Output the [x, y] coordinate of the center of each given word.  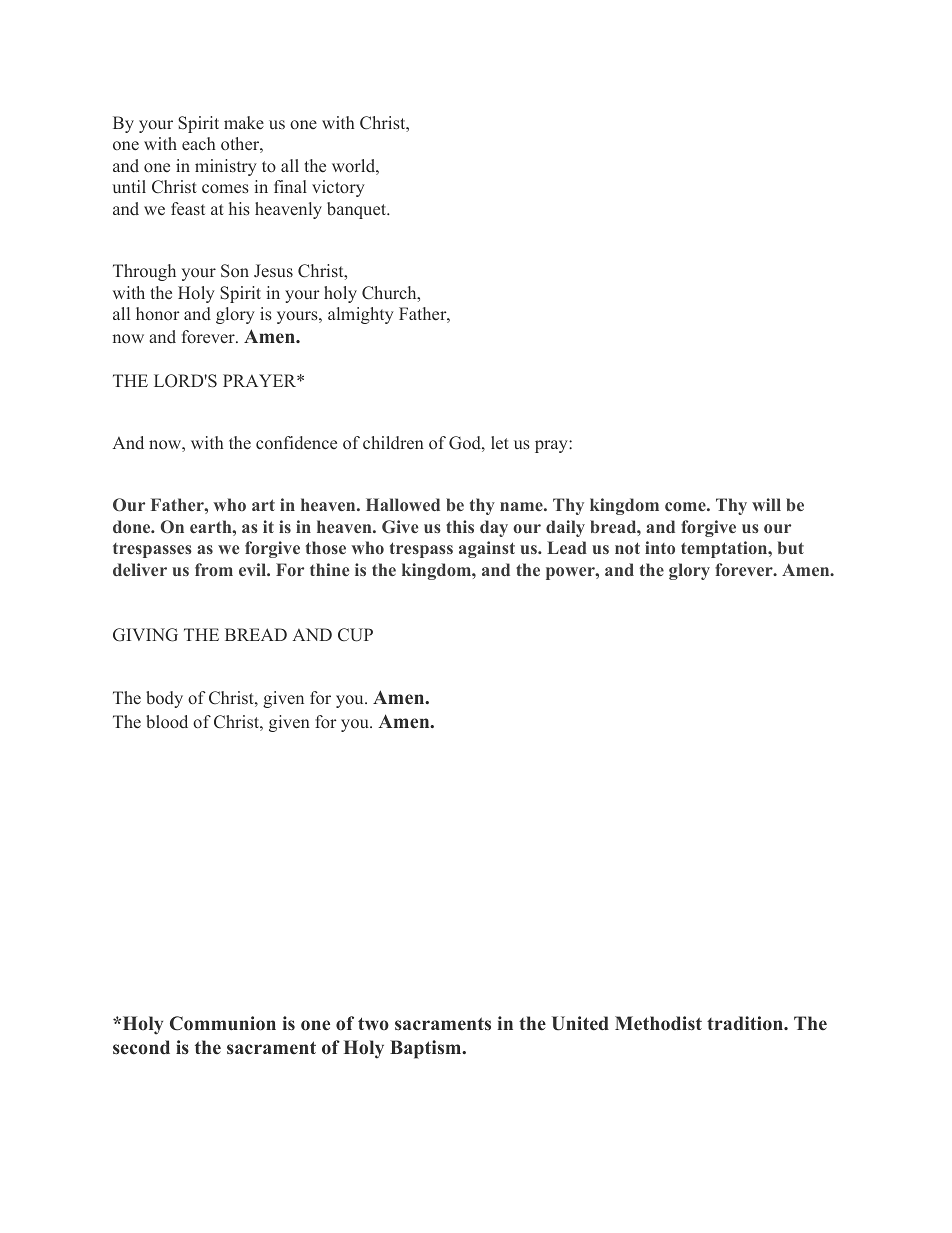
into [660, 547]
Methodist [658, 1023]
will [766, 504]
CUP [355, 635]
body [164, 699]
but [791, 547]
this [460, 526]
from [214, 569]
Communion [223, 1023]
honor [158, 313]
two [373, 1024]
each [199, 143]
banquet [358, 210]
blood [167, 722]
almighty [361, 315]
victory [338, 188]
